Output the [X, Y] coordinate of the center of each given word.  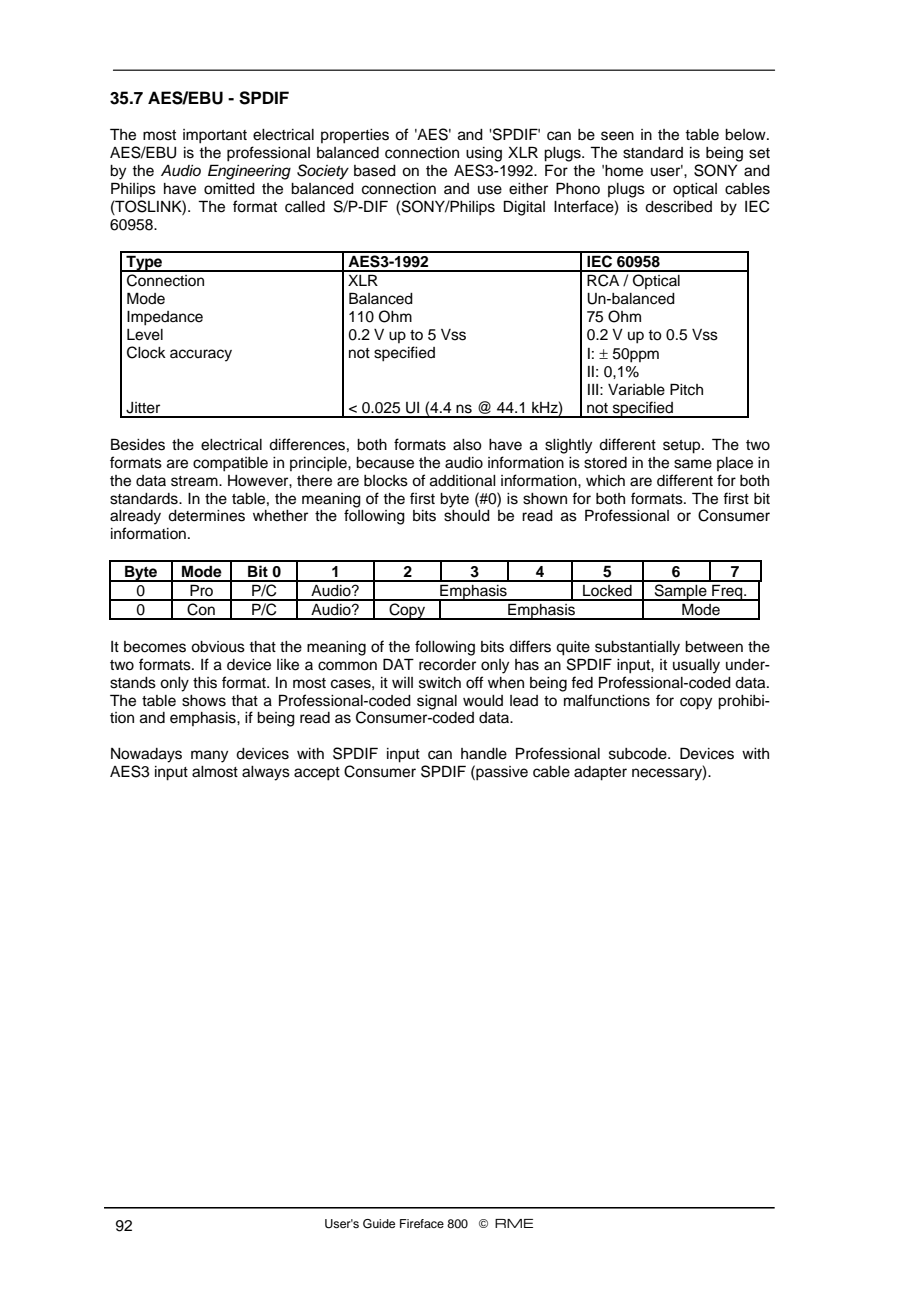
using [484, 154]
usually [696, 666]
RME [514, 1223]
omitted [229, 189]
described [678, 207]
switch [440, 683]
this [205, 683]
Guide [379, 1224]
